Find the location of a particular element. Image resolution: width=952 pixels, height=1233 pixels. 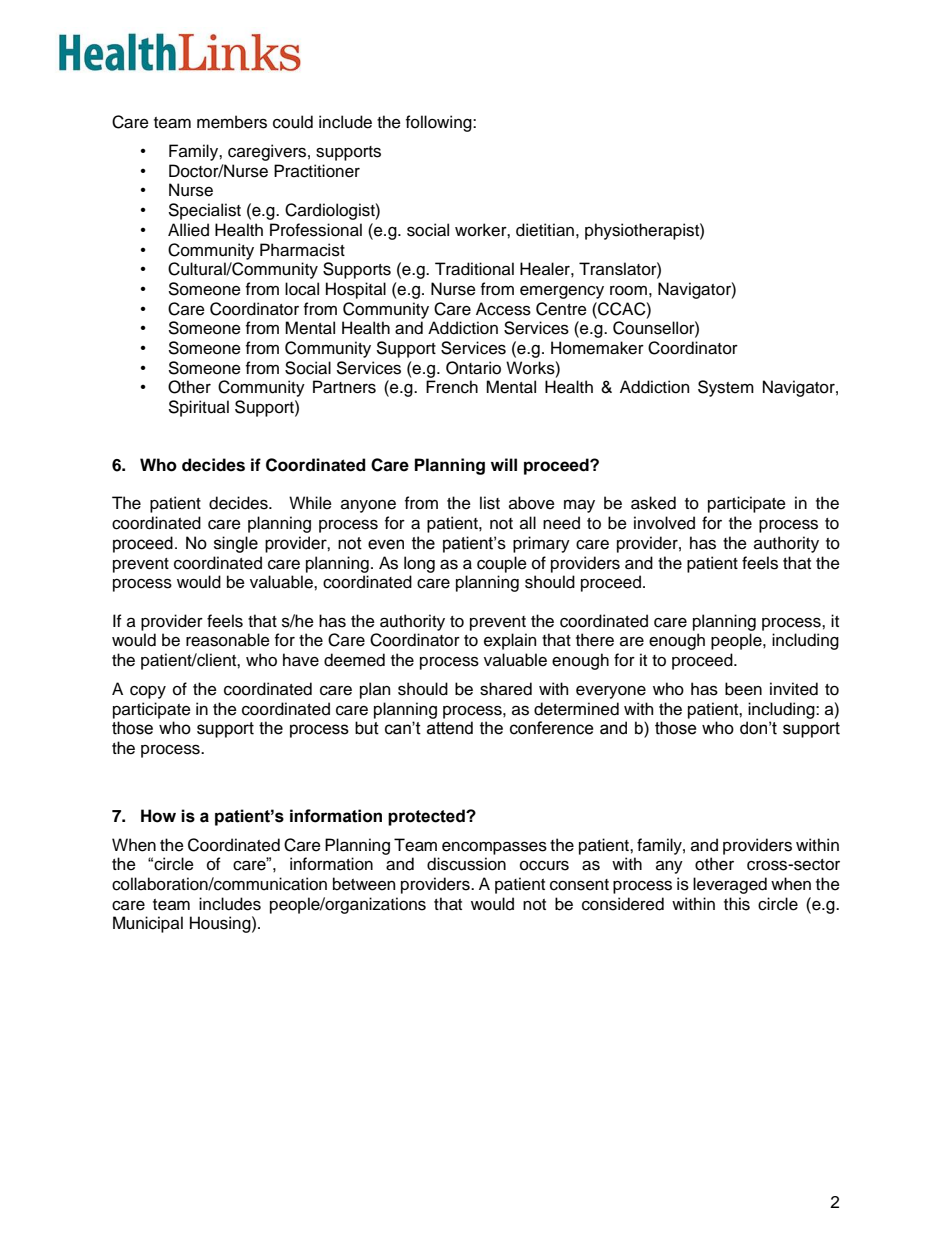

dietitian is located at coordinates (545, 230).
